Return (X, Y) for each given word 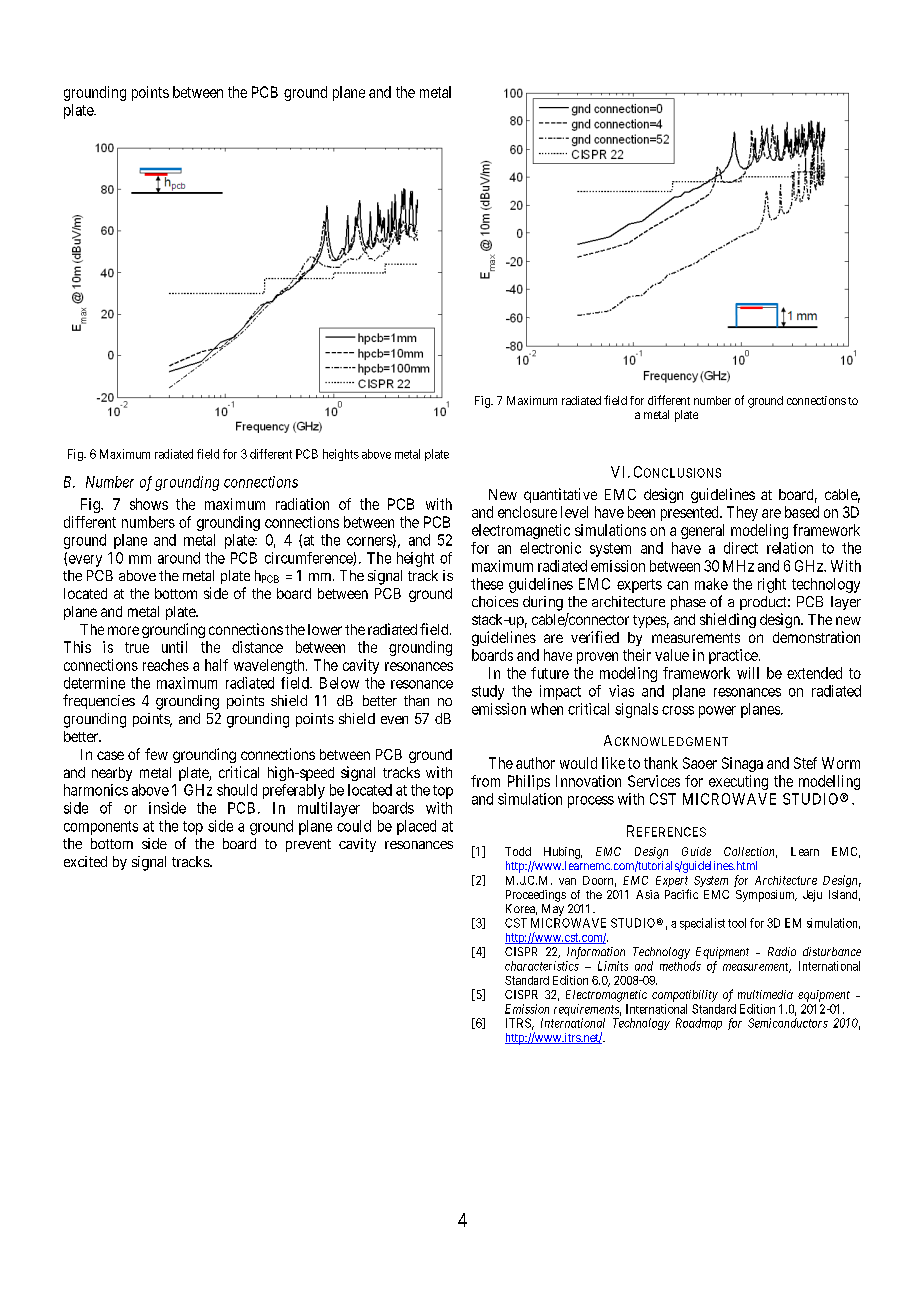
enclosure (527, 512)
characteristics (542, 966)
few (156, 754)
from (485, 781)
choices (495, 601)
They (742, 513)
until (174, 647)
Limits (613, 966)
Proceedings (536, 896)
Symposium (766, 896)
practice (734, 656)
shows (149, 504)
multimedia (765, 994)
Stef (805, 763)
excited (85, 861)
